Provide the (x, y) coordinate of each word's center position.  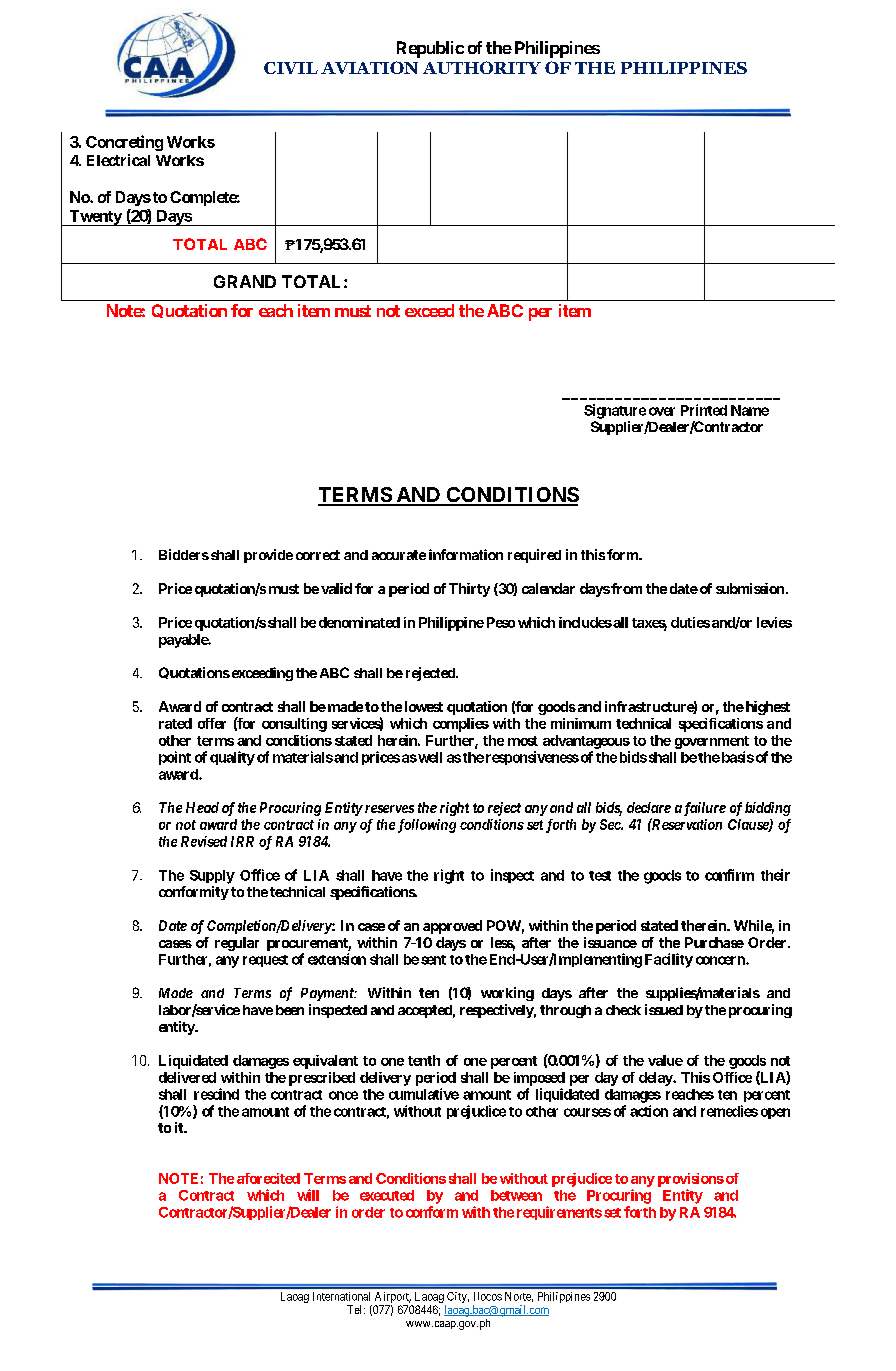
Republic (430, 49)
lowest (424, 706)
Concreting (124, 143)
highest (766, 708)
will (308, 1195)
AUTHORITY (482, 67)
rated (175, 723)
